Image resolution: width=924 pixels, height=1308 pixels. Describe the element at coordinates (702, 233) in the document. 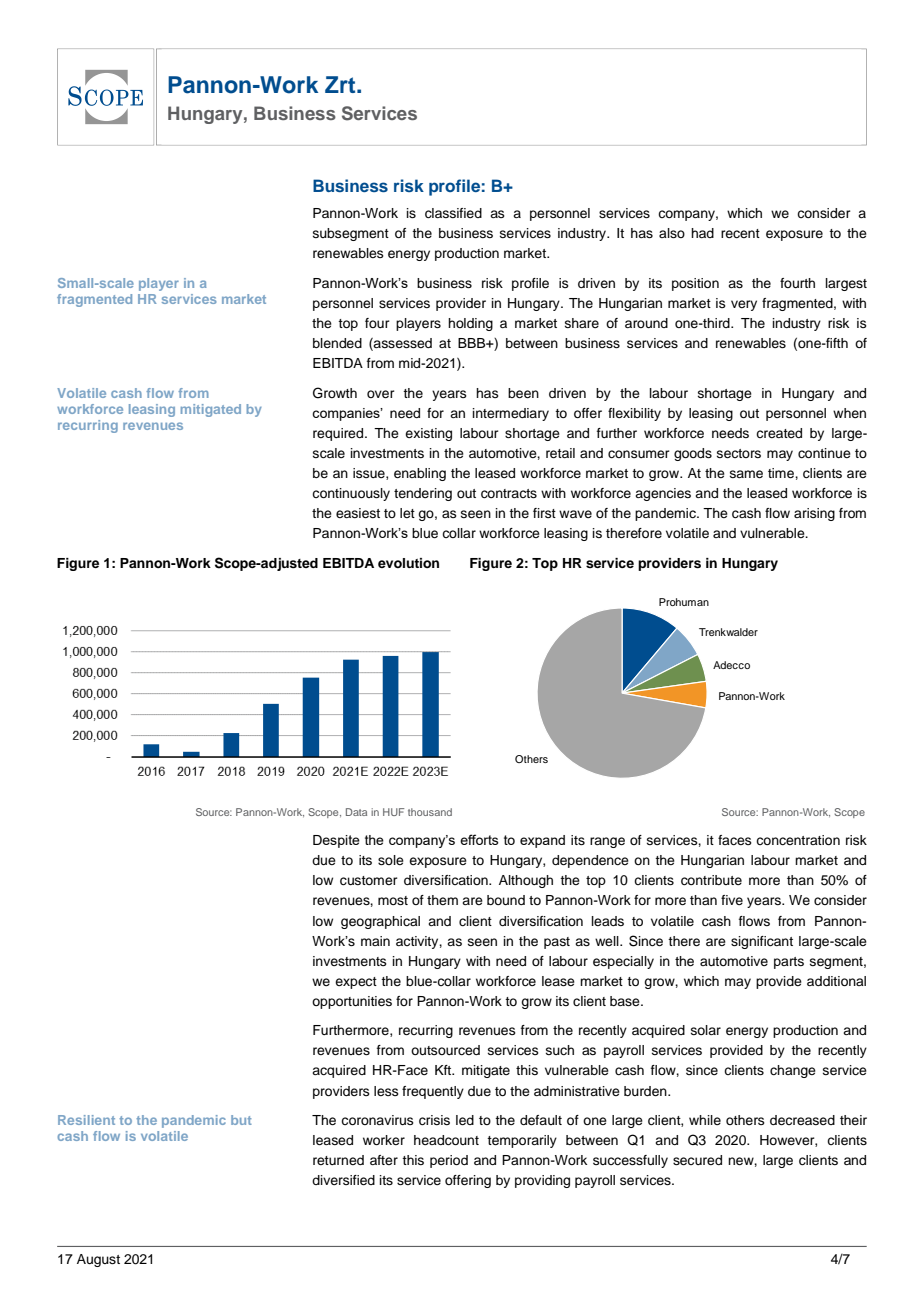

I see `had` at that location.
